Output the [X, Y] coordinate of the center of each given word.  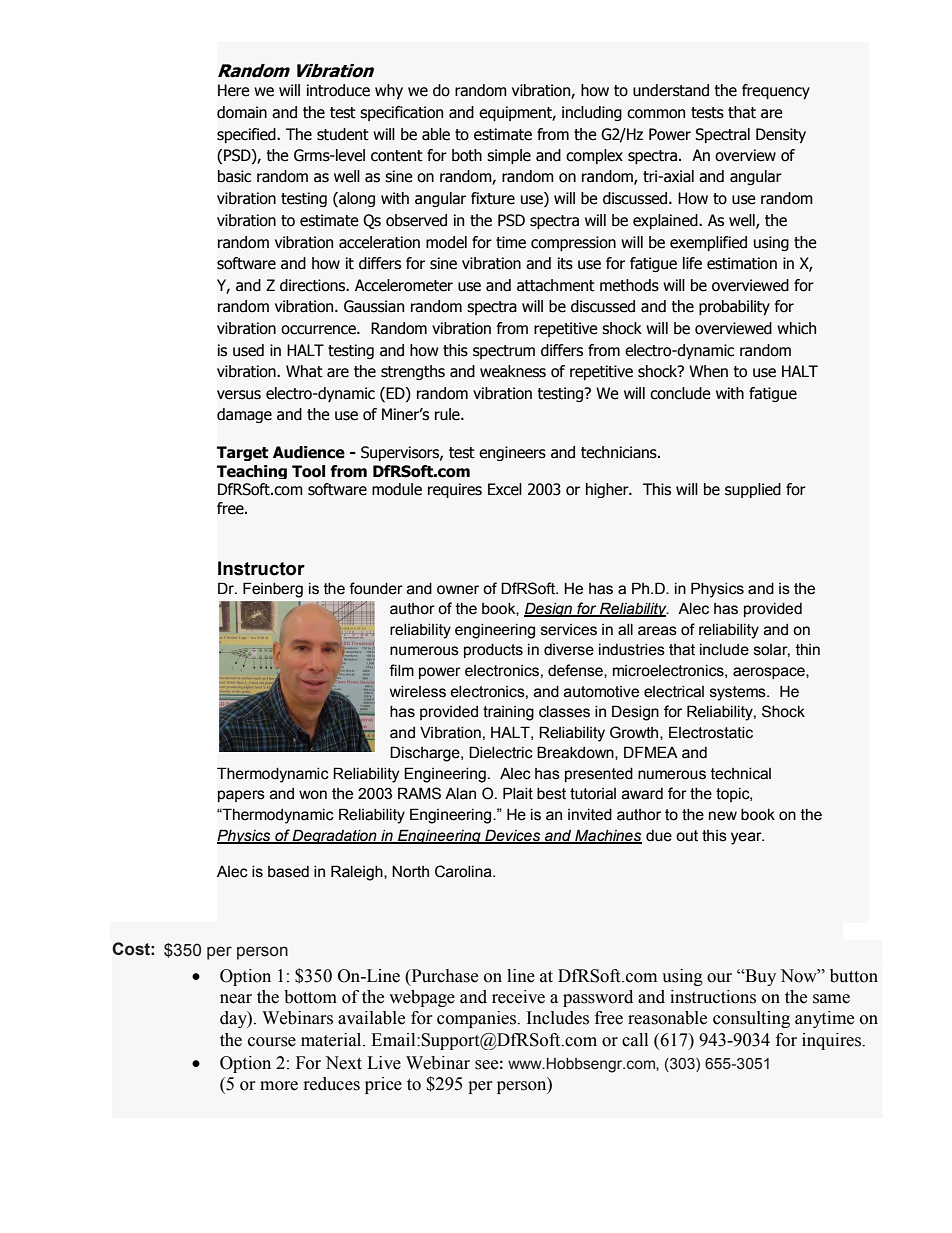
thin [808, 650]
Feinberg [273, 590]
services [569, 630]
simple [509, 156]
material [332, 1040]
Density [781, 135]
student [343, 134]
